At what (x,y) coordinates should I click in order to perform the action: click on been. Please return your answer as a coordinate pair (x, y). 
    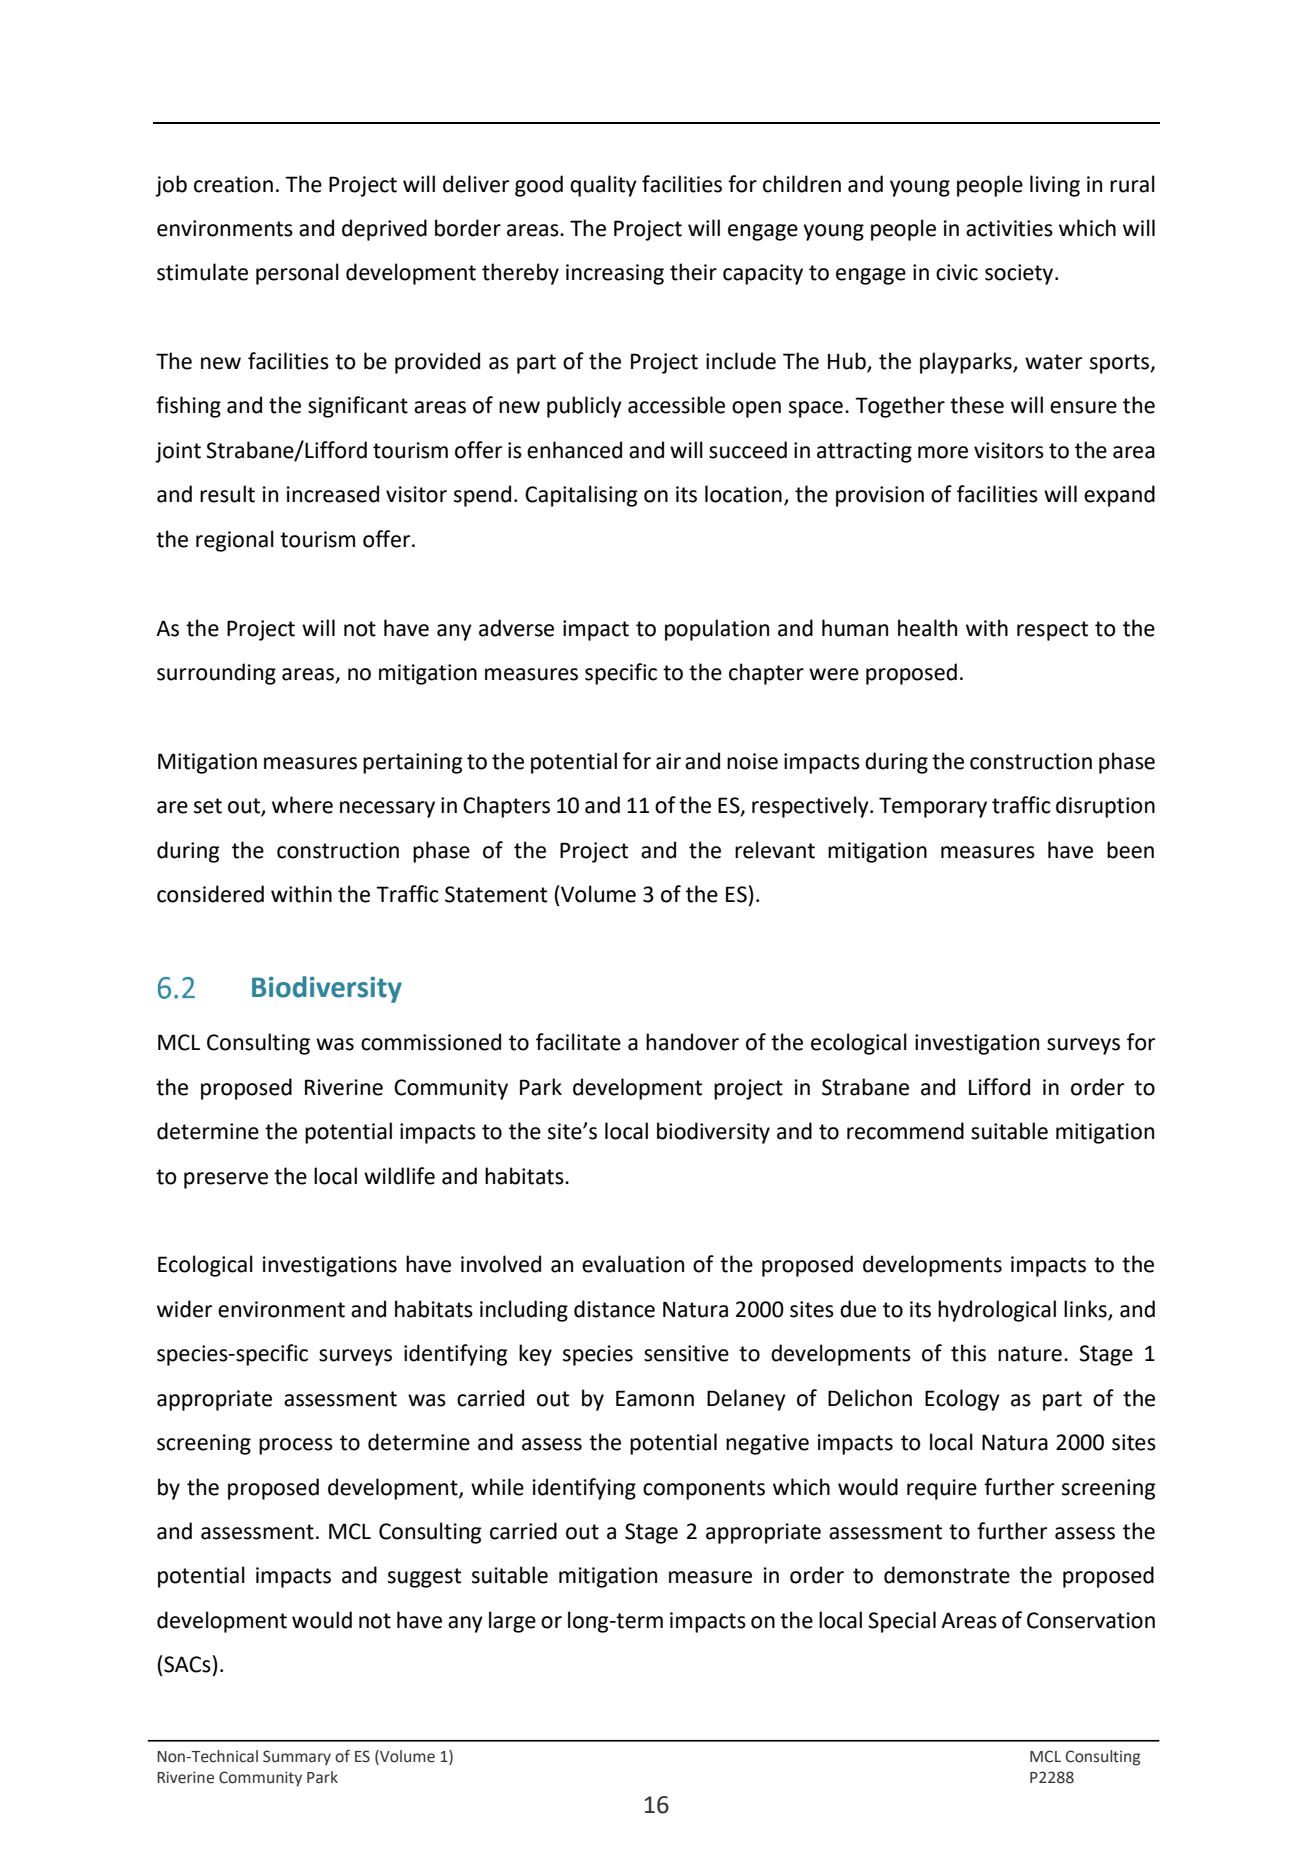
    Looking at the image, I should click on (1130, 850).
